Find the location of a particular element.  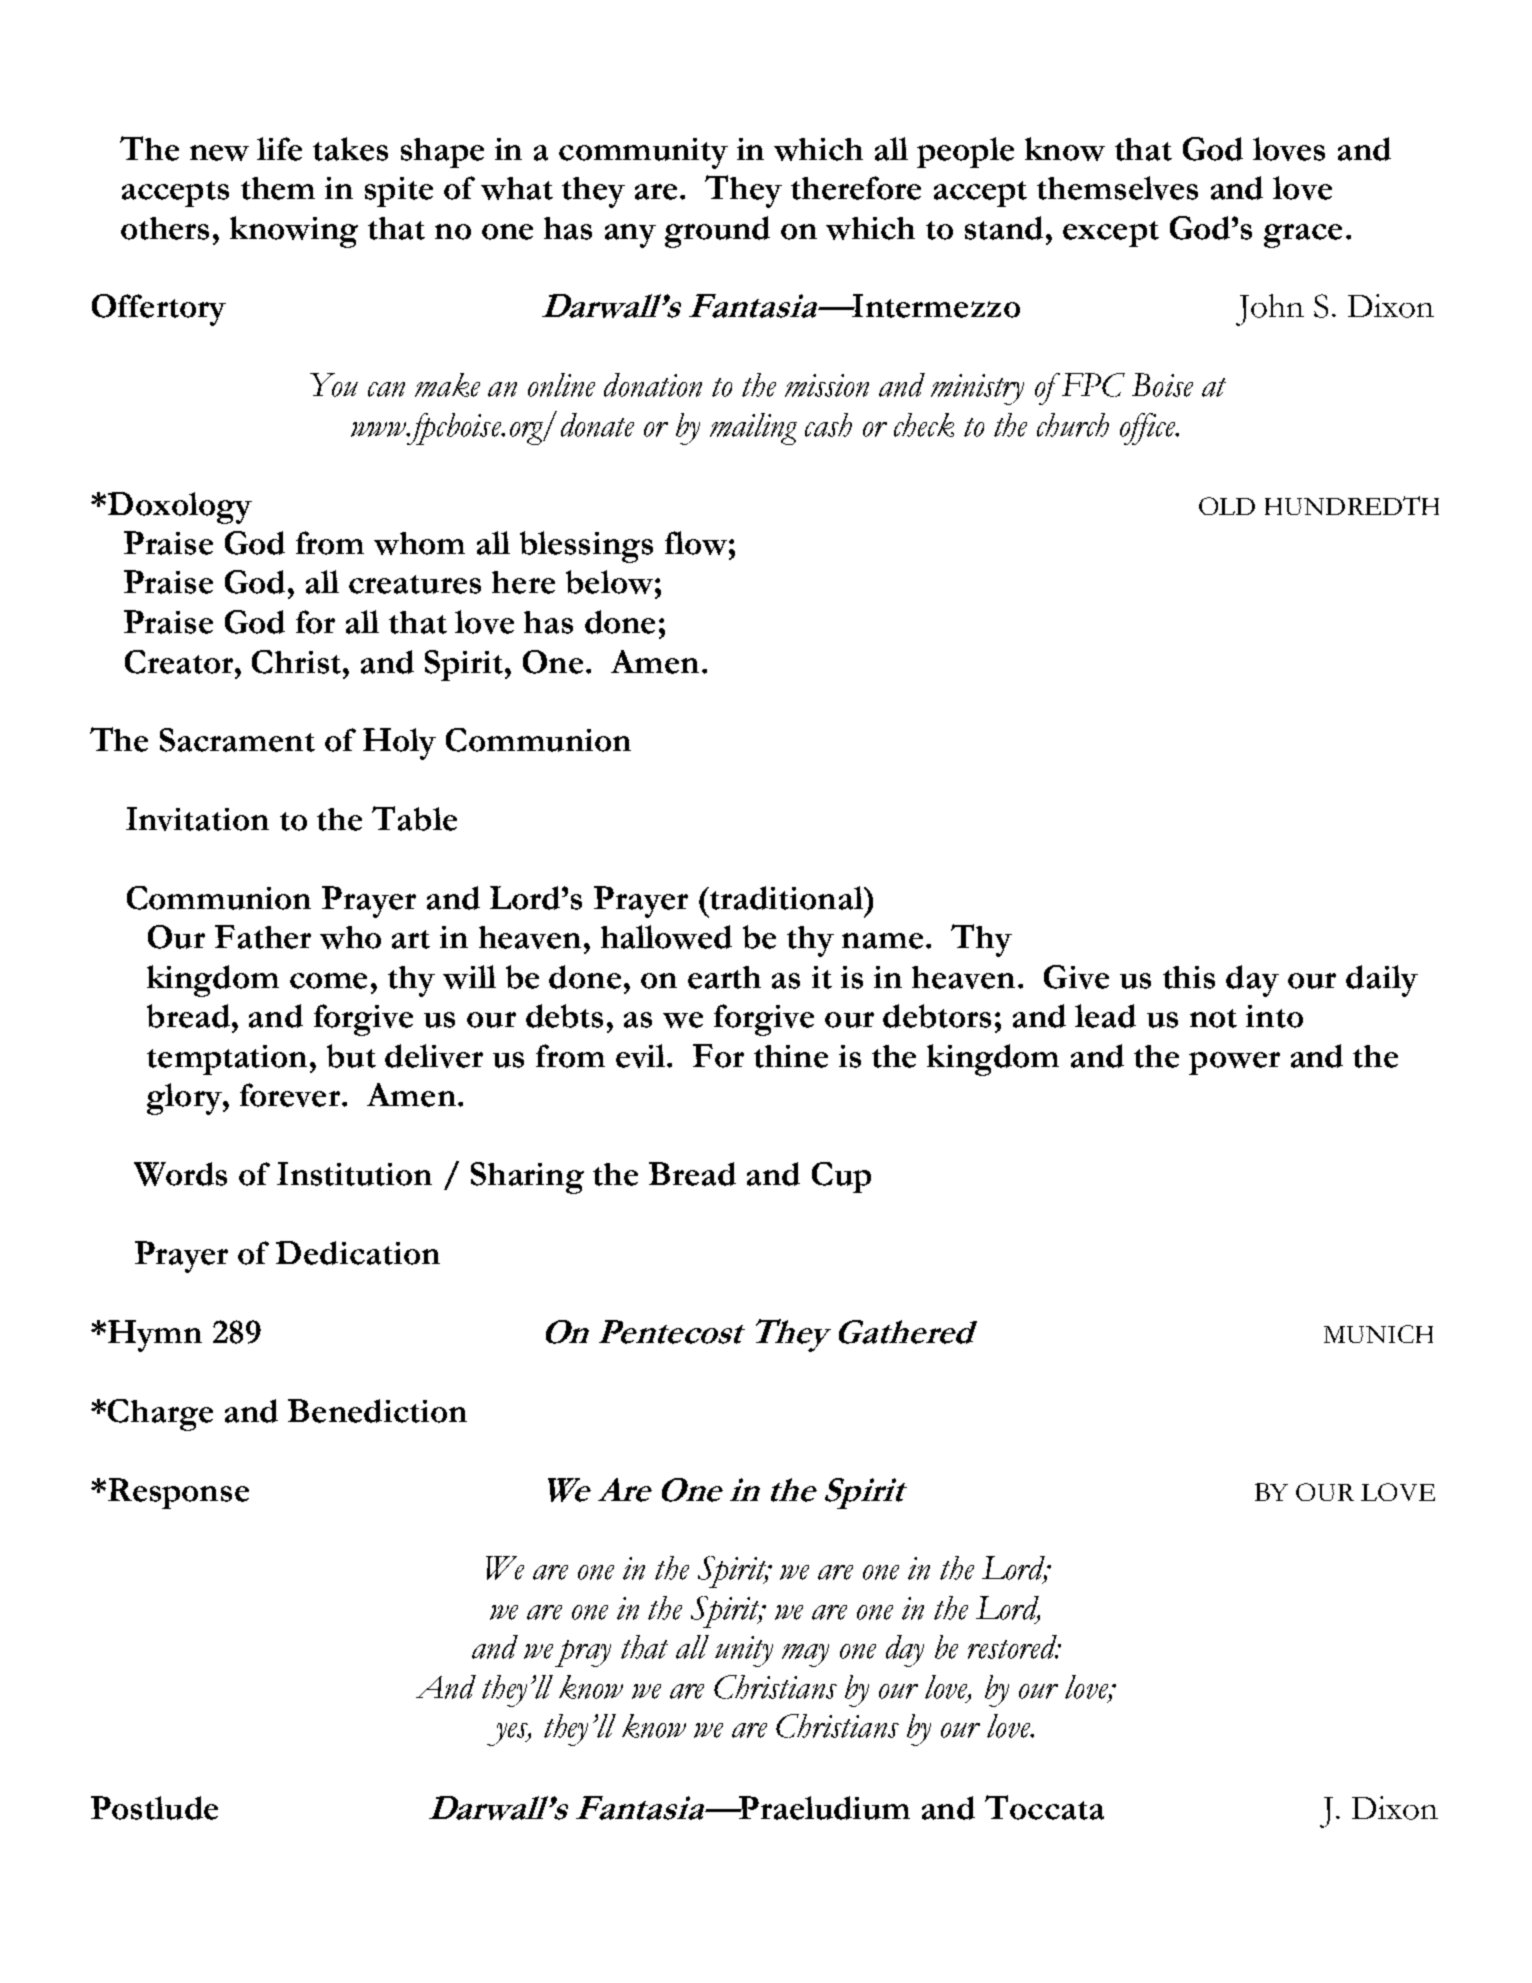

MUNICH is located at coordinates (1378, 1334).
